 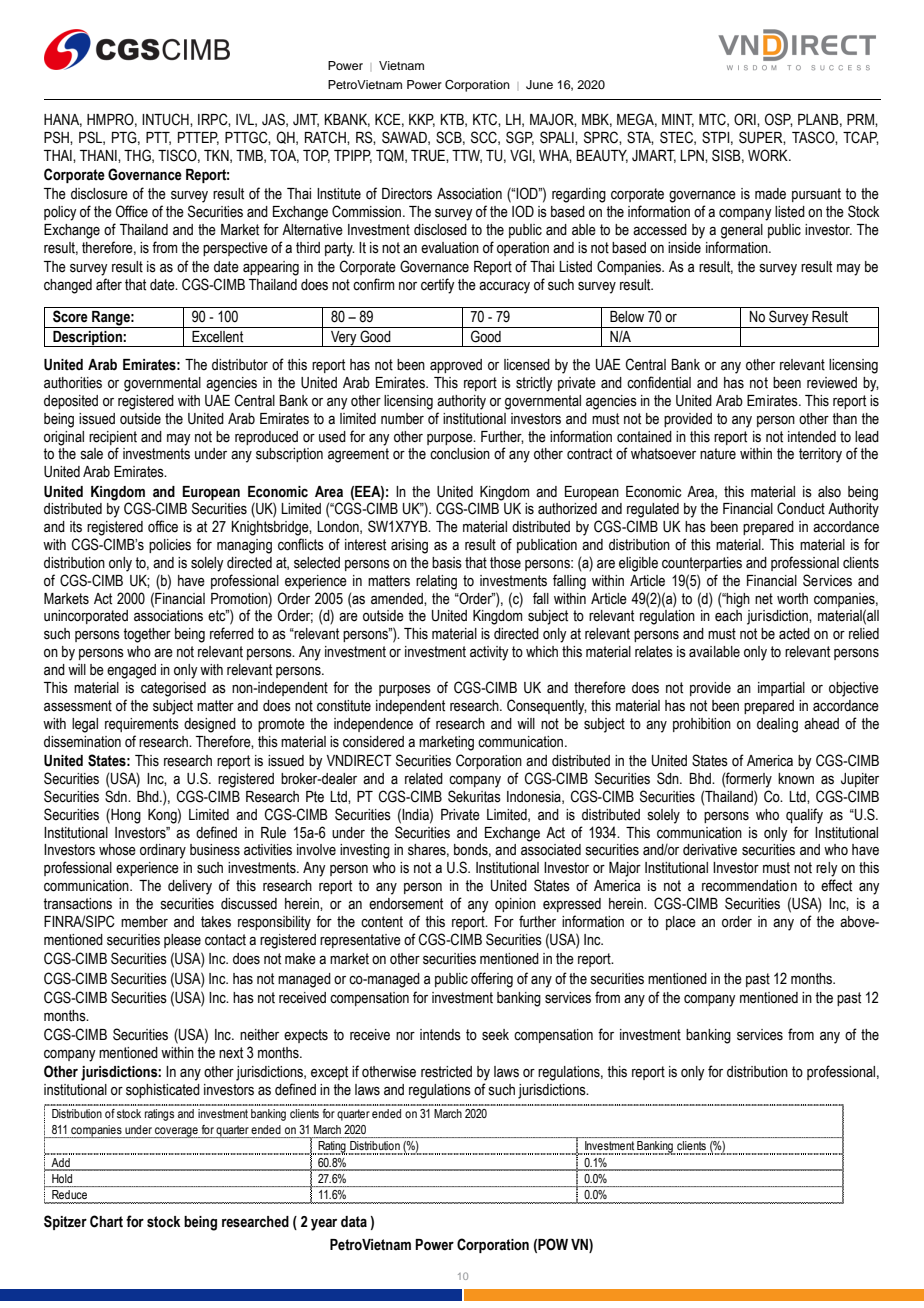 What do you see at coordinates (749, 886) in the image?
I see `recommendation` at bounding box center [749, 886].
